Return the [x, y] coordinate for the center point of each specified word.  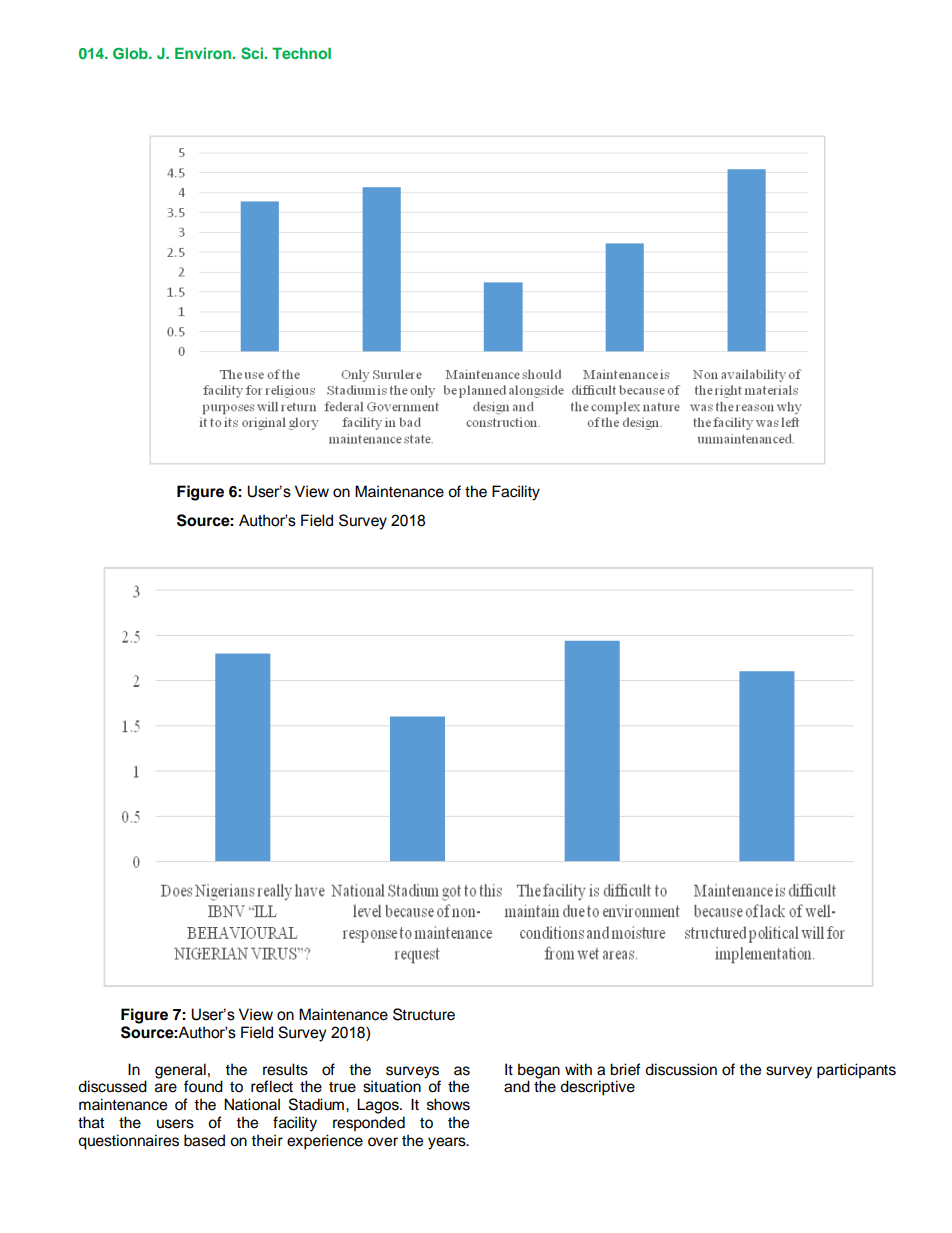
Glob [131, 53]
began [539, 1071]
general [180, 1071]
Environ [204, 53]
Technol [301, 53]
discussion [681, 1069]
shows [448, 1104]
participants [856, 1071]
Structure [424, 1014]
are [166, 1088]
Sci [253, 53]
